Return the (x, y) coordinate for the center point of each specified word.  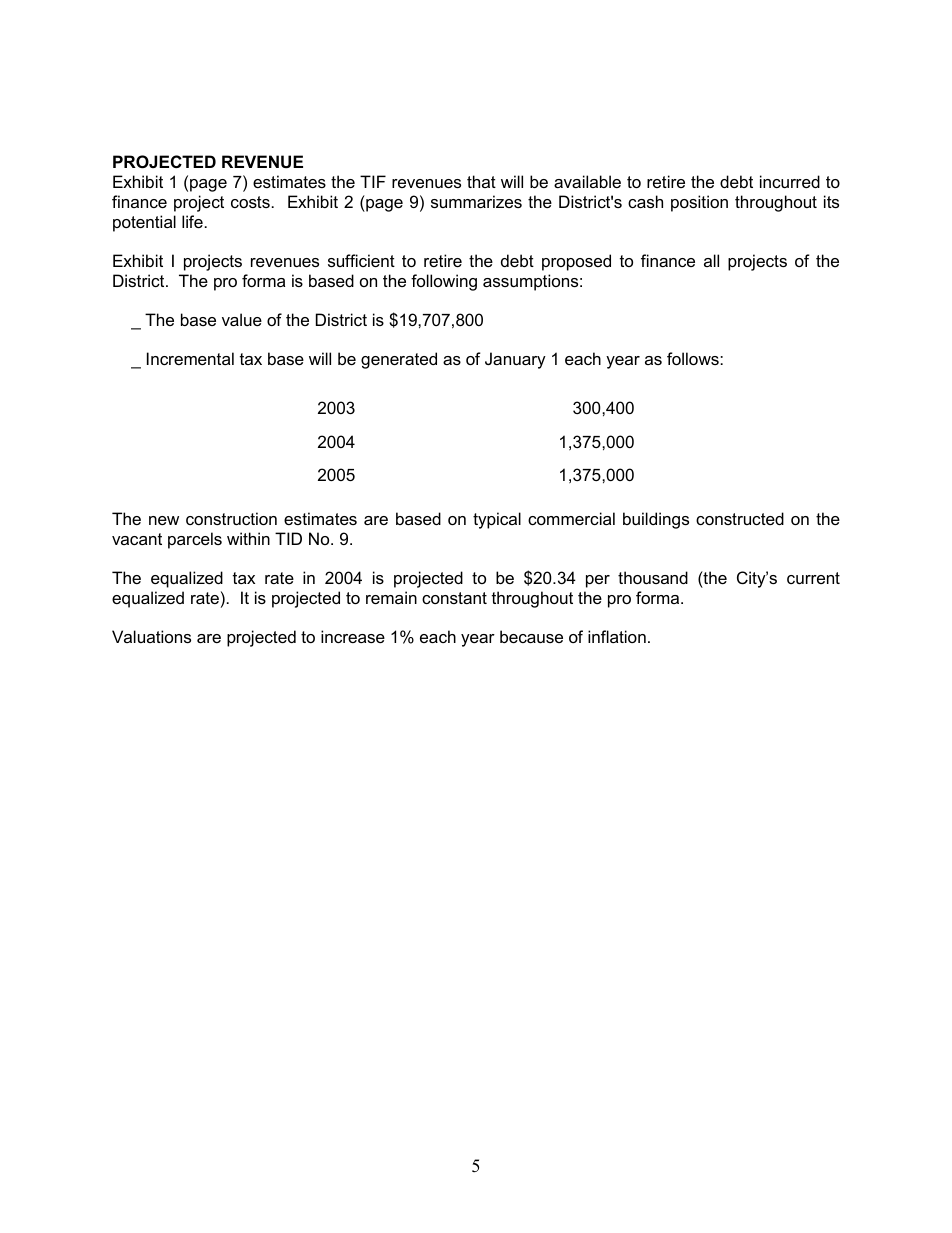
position (699, 203)
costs (250, 202)
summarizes (476, 201)
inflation (617, 636)
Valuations (151, 636)
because (531, 636)
